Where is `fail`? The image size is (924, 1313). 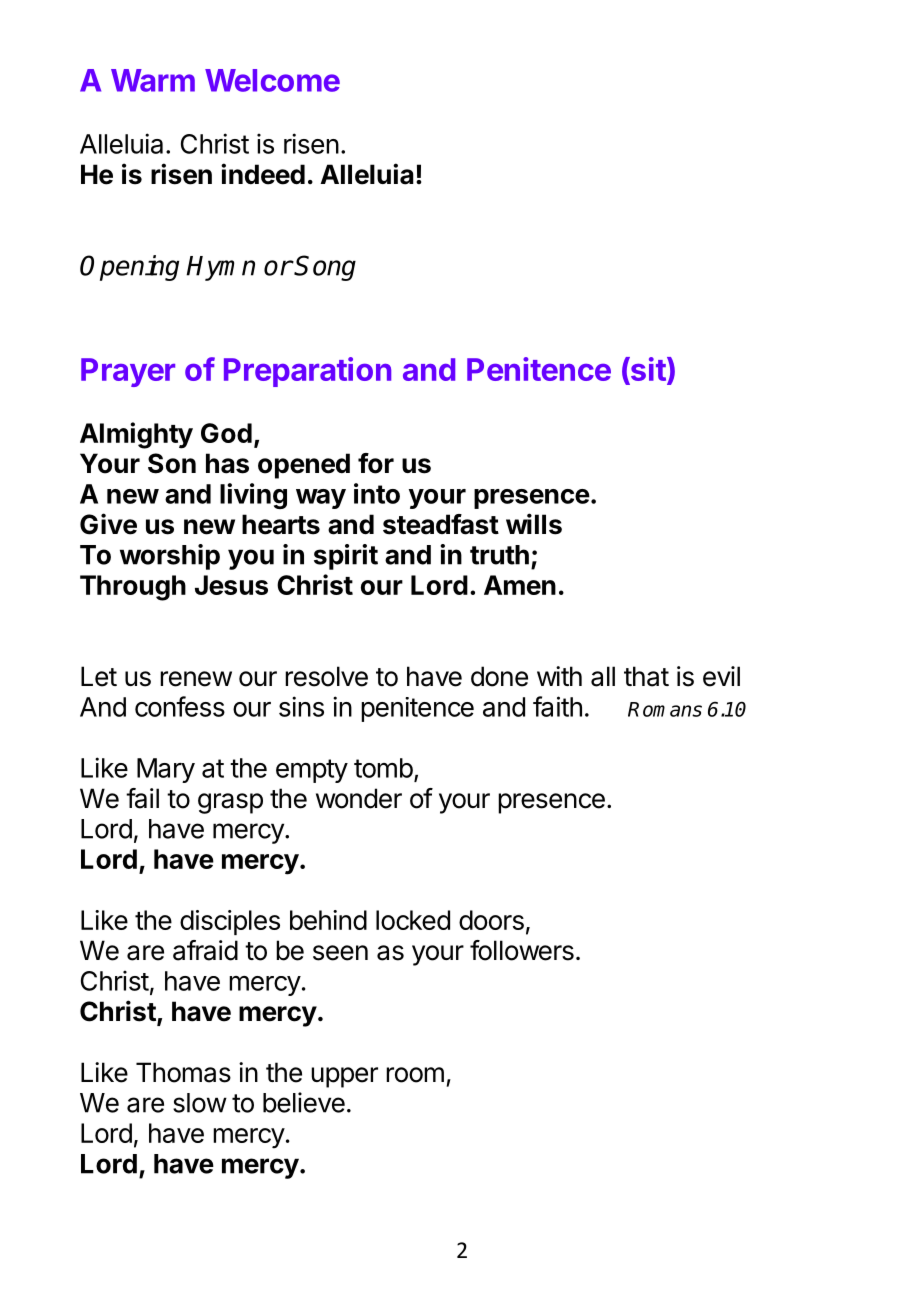 fail is located at coordinates (142, 798).
